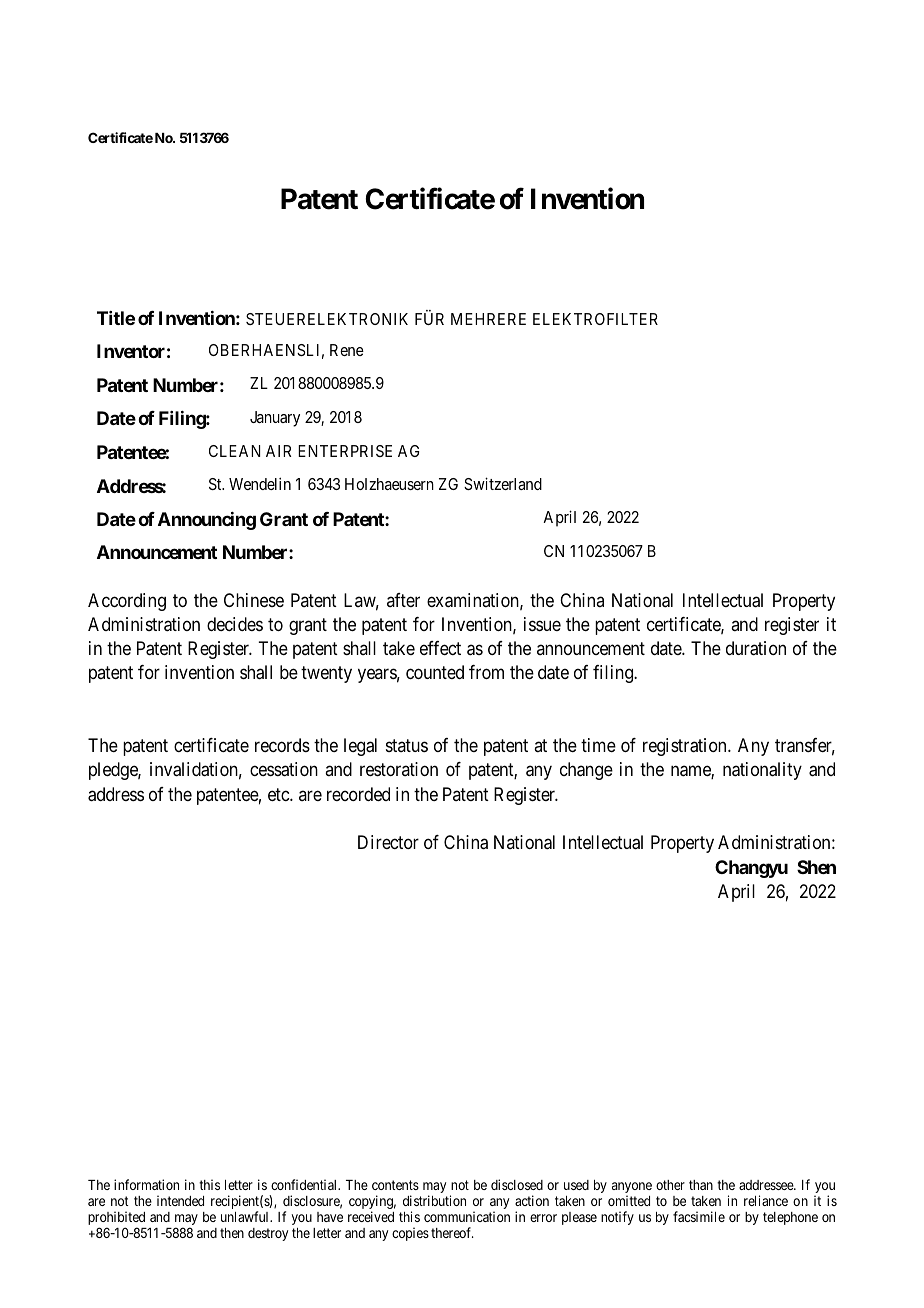  What do you see at coordinates (347, 350) in the screenshot?
I see `Rene` at bounding box center [347, 350].
